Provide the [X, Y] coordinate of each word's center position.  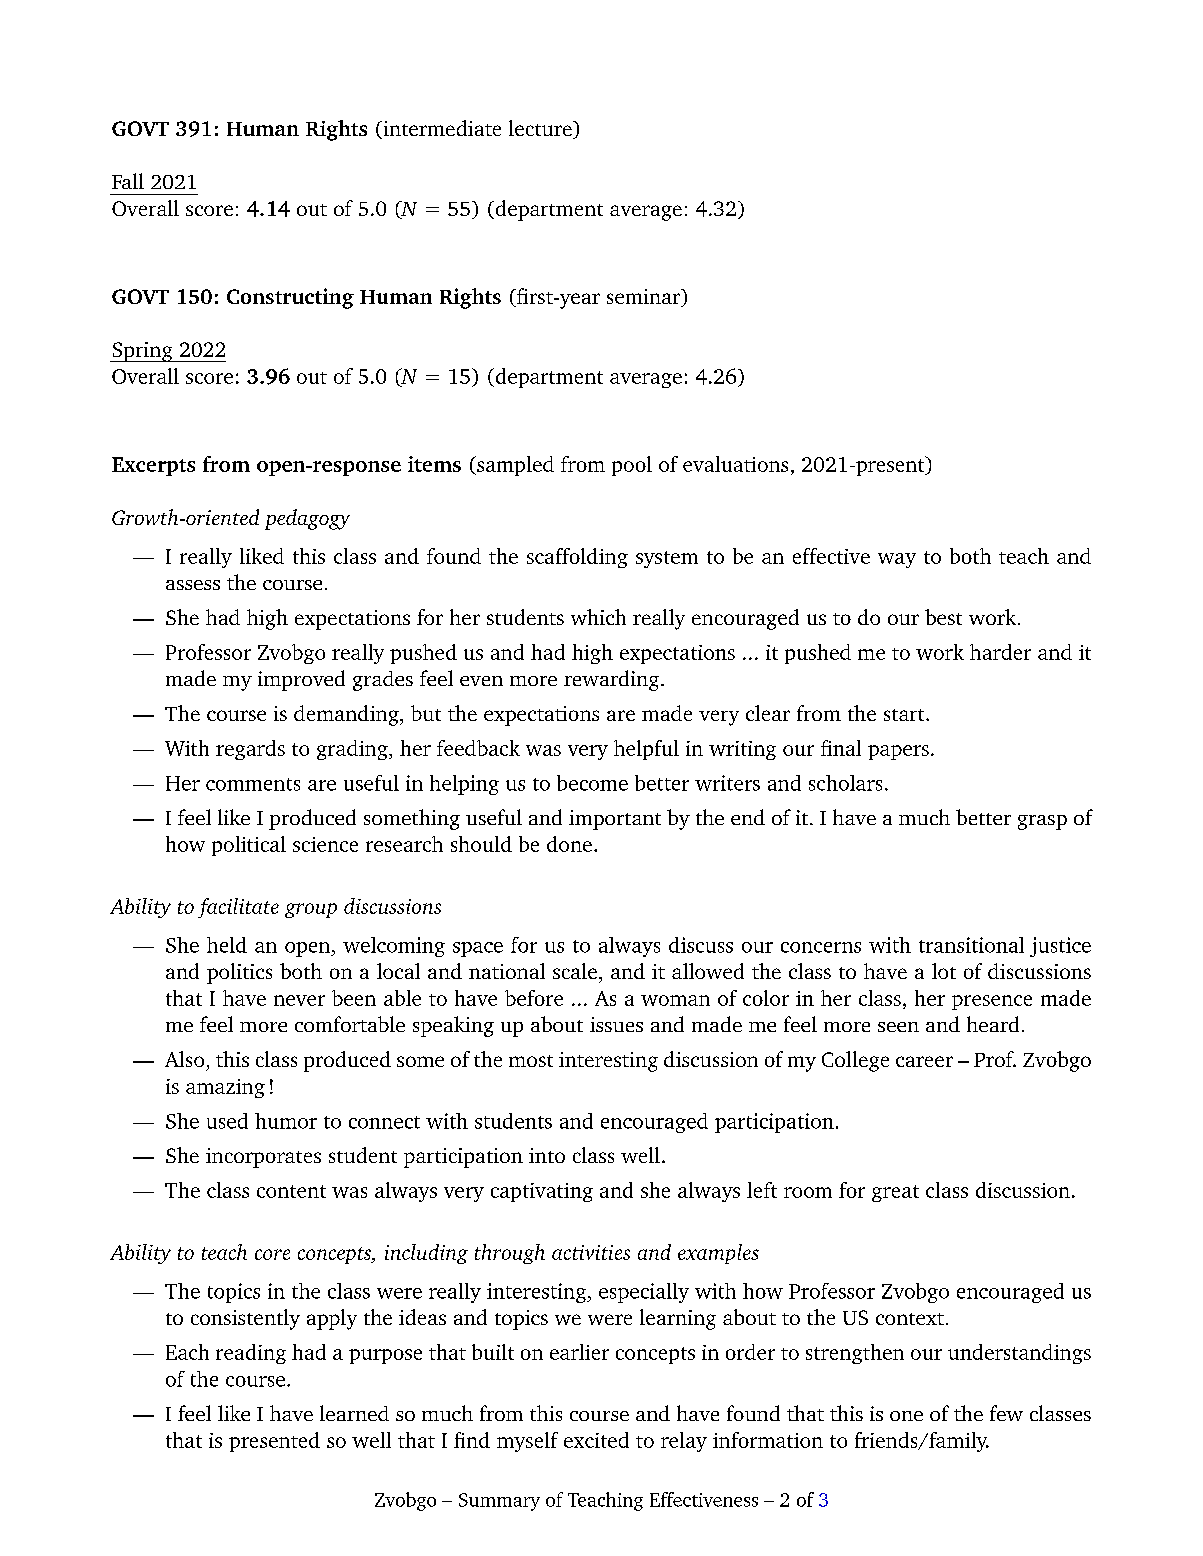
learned [354, 1413]
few [1006, 1413]
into [547, 1155]
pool [632, 466]
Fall [128, 181]
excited [596, 1440]
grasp [1042, 822]
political [249, 846]
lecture [541, 129]
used [227, 1121]
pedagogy [307, 519]
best [943, 617]
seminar [645, 298]
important [615, 820]
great [895, 1193]
